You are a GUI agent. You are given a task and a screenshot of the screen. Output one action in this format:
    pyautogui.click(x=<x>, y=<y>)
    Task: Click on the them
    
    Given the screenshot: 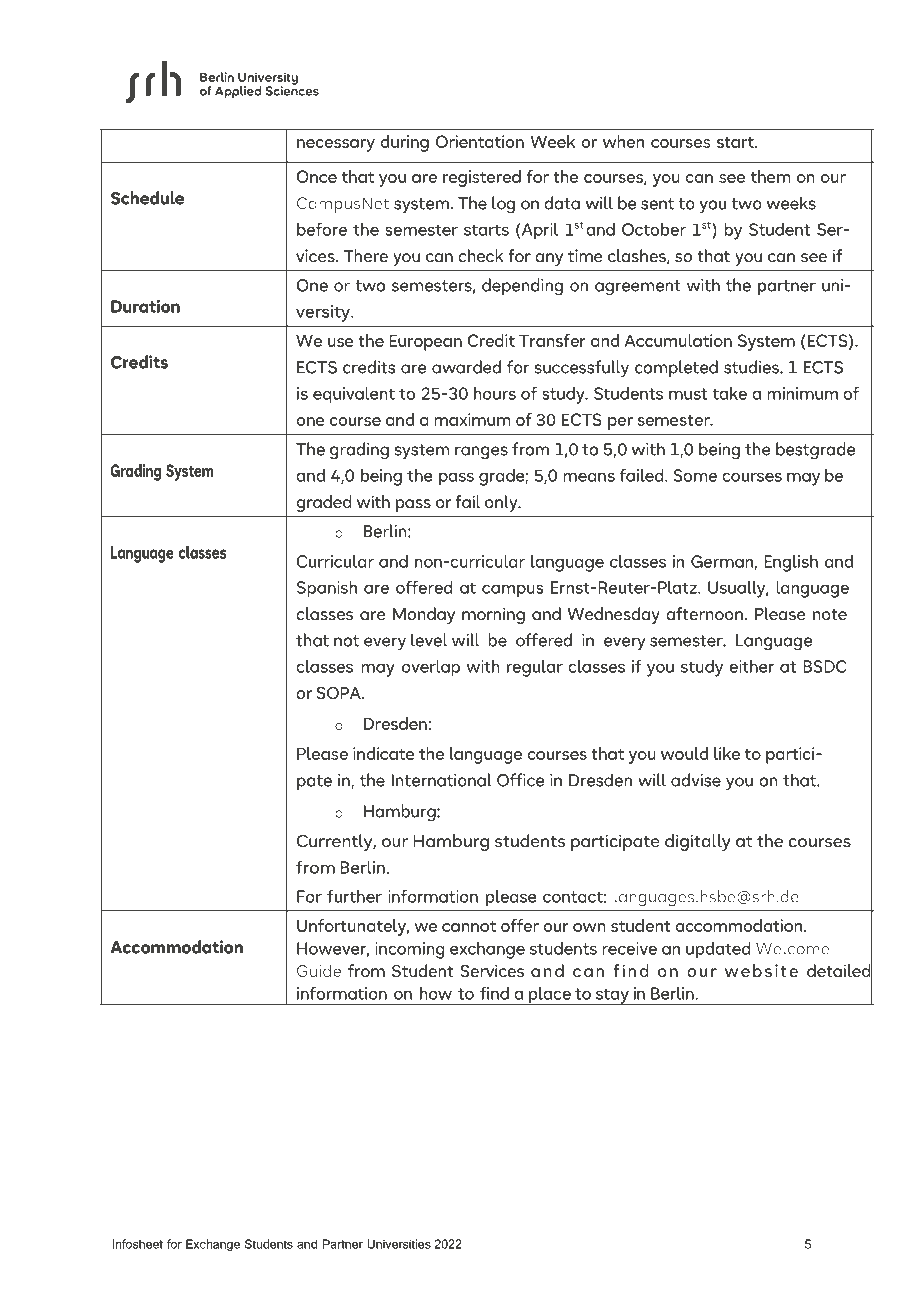 What is the action you would take?
    pyautogui.click(x=771, y=176)
